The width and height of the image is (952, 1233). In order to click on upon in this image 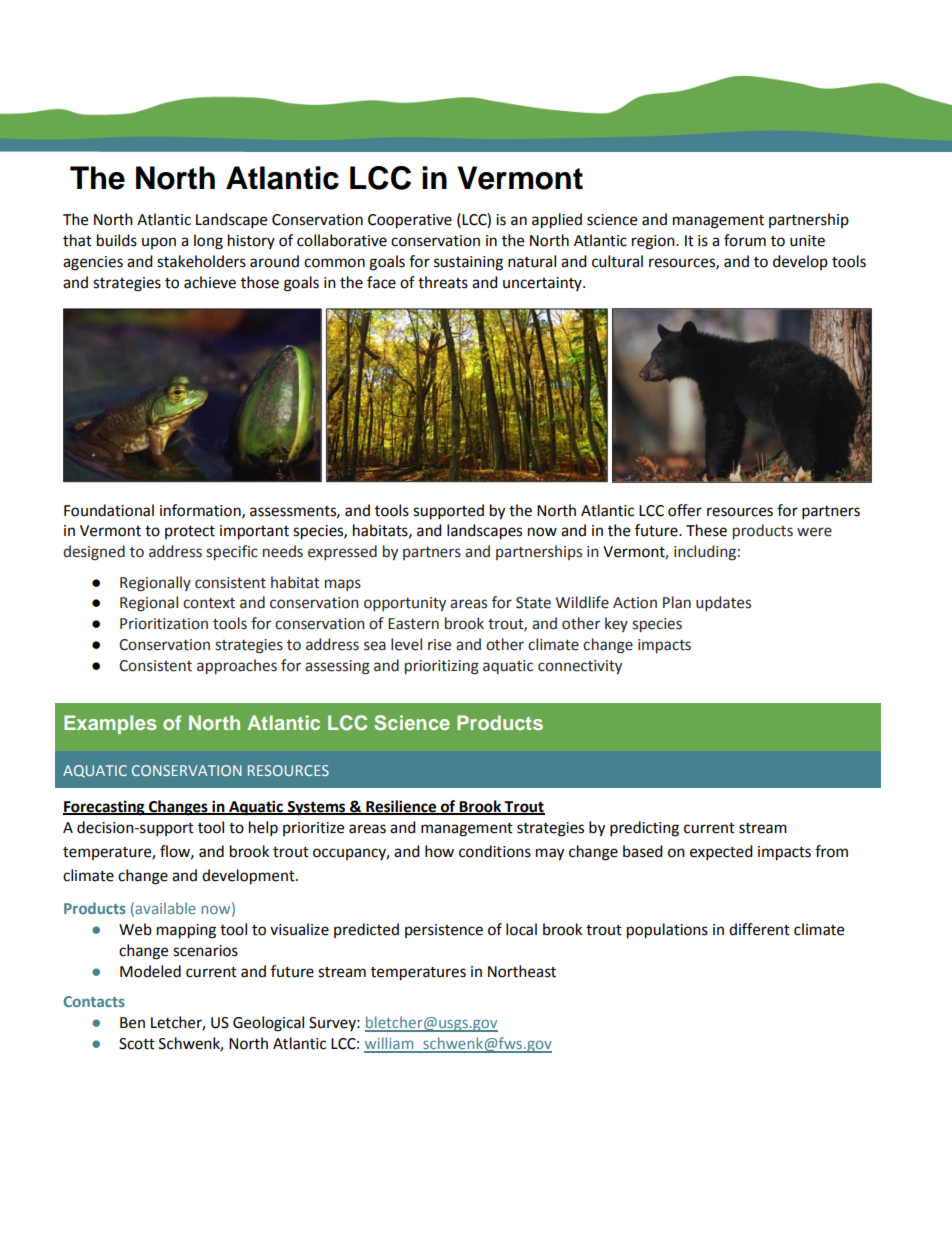, I will do `click(159, 243)`.
